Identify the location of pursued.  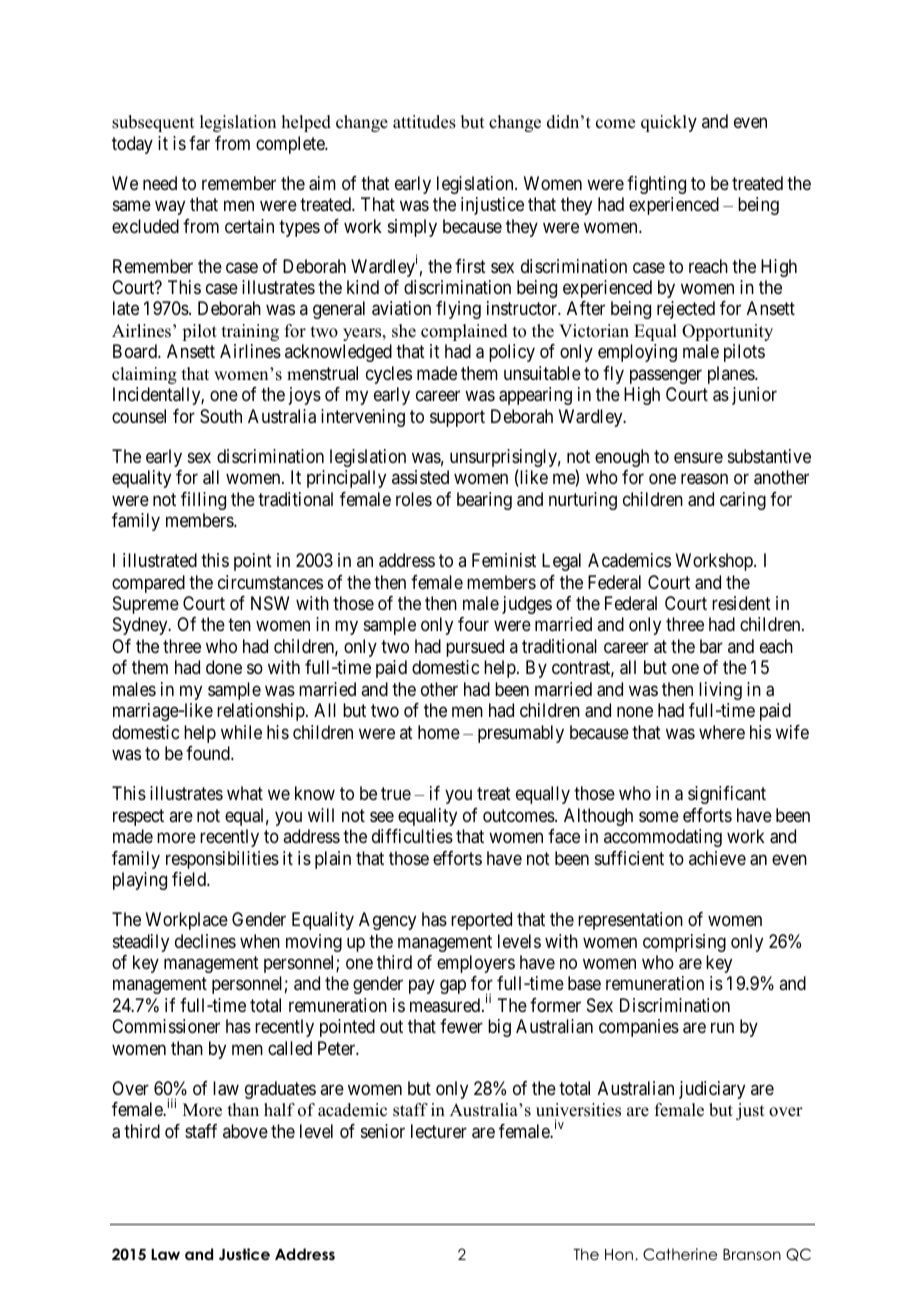
(475, 648).
